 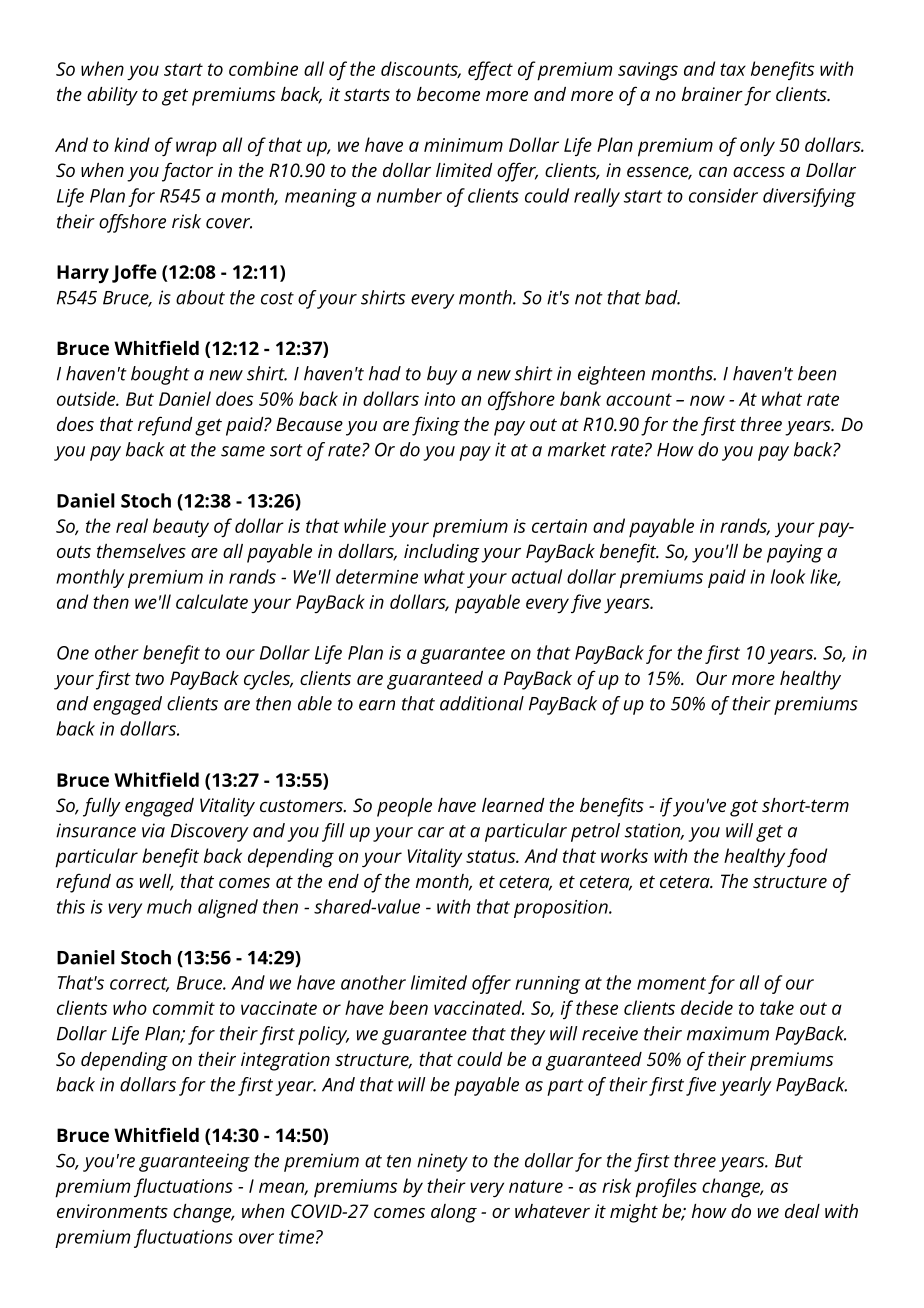 What do you see at coordinates (436, 426) in the screenshot?
I see `fixing` at bounding box center [436, 426].
